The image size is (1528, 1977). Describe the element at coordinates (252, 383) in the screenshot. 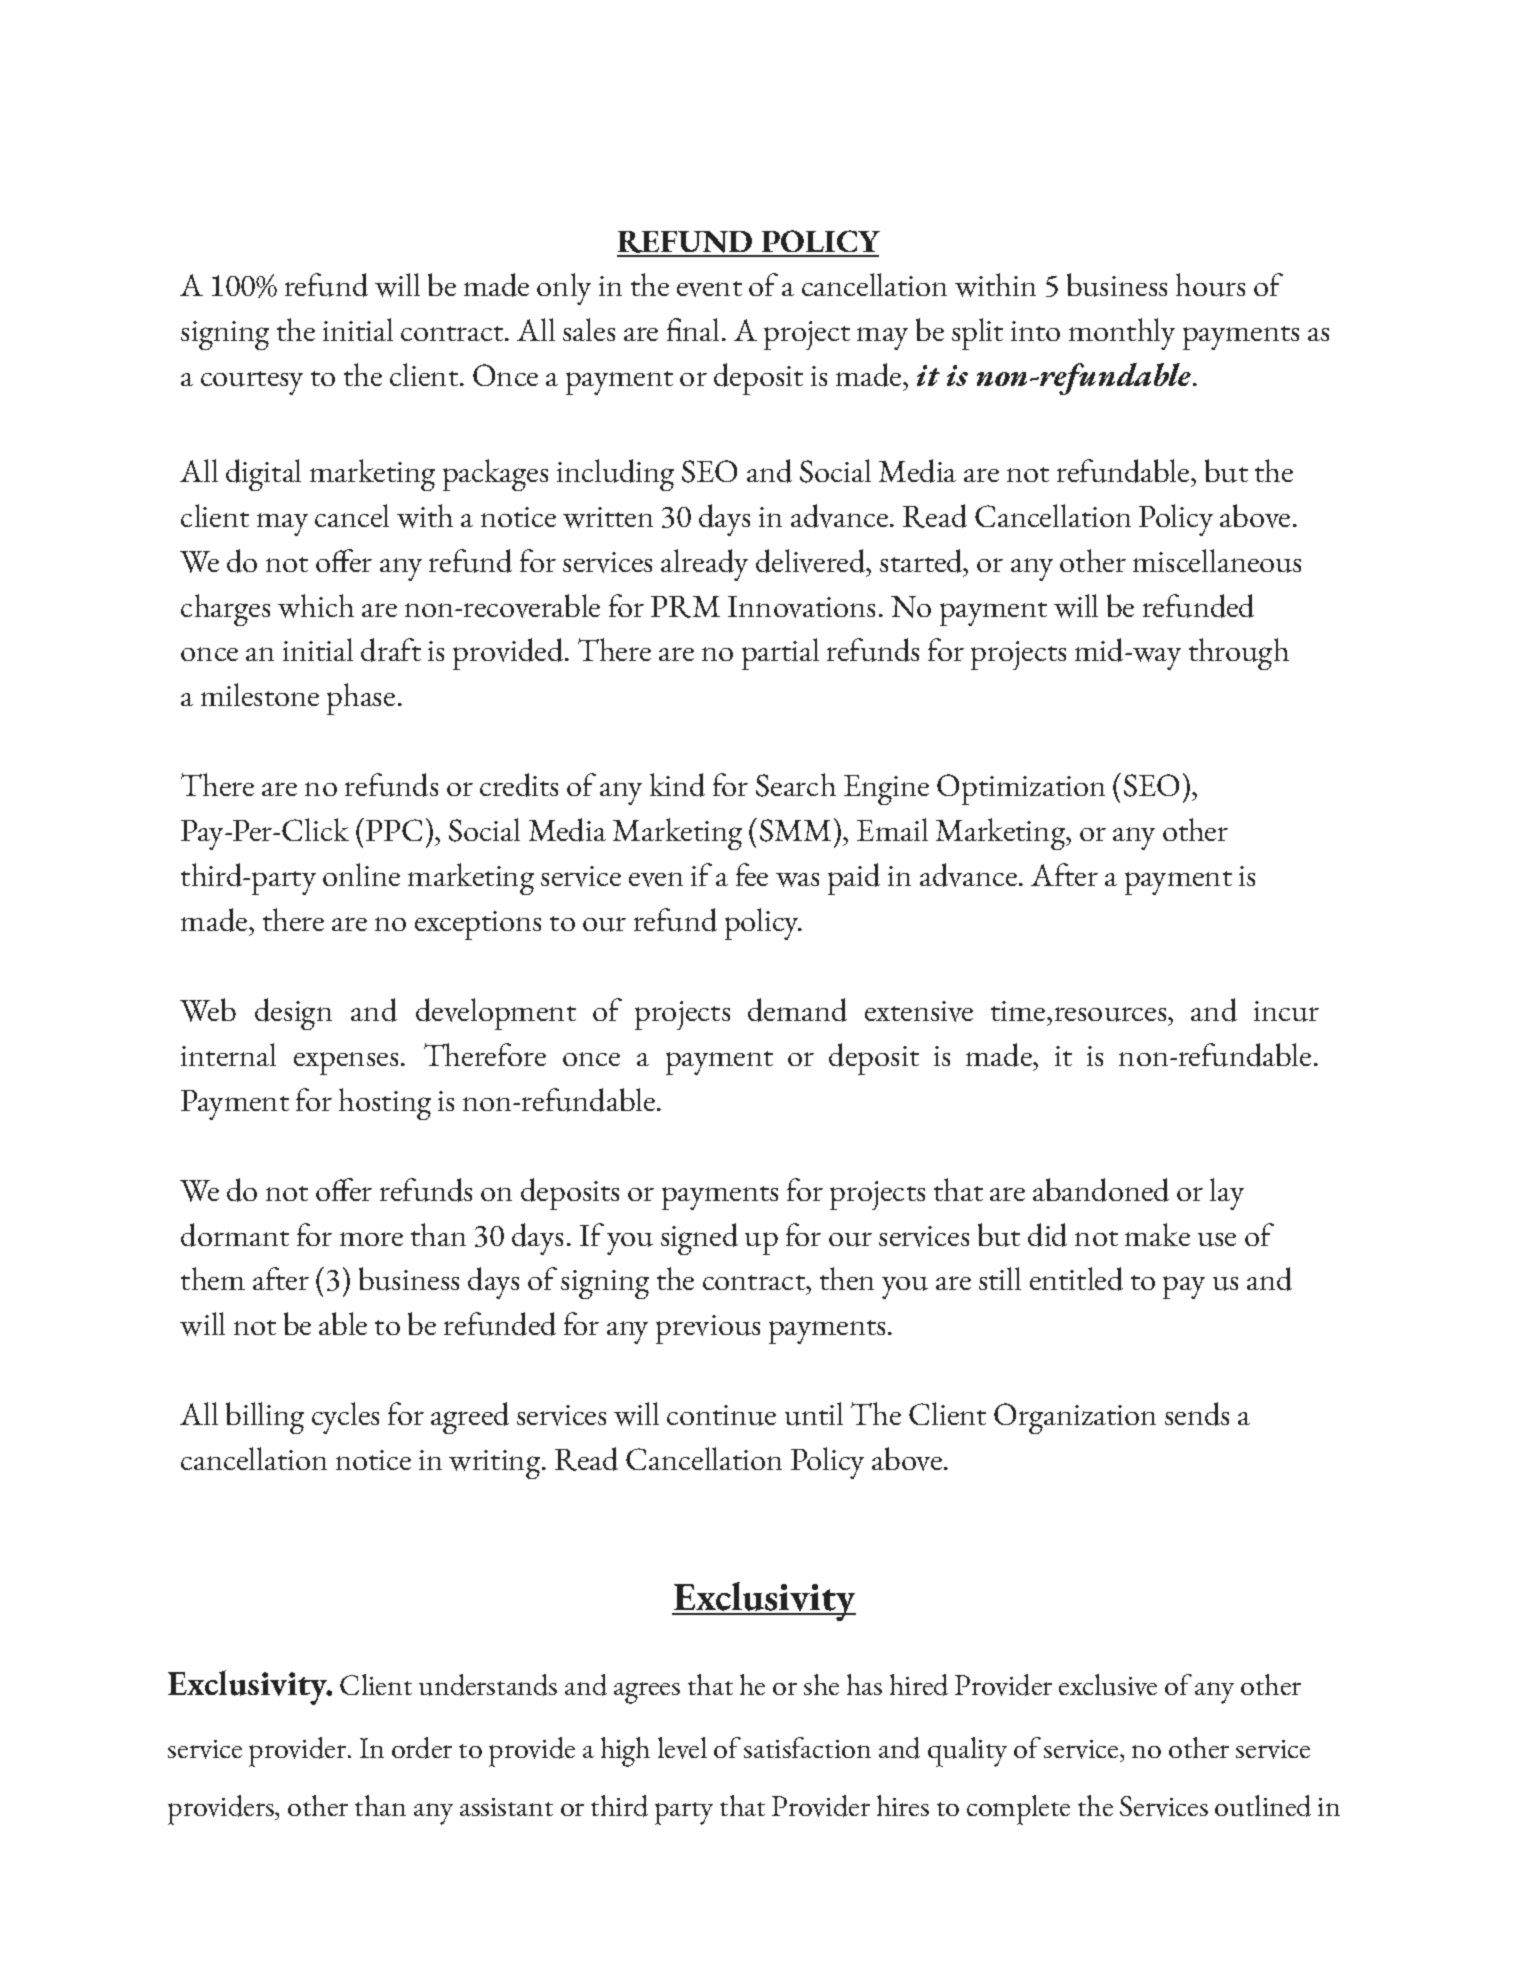

I see `courtesy` at that location.
